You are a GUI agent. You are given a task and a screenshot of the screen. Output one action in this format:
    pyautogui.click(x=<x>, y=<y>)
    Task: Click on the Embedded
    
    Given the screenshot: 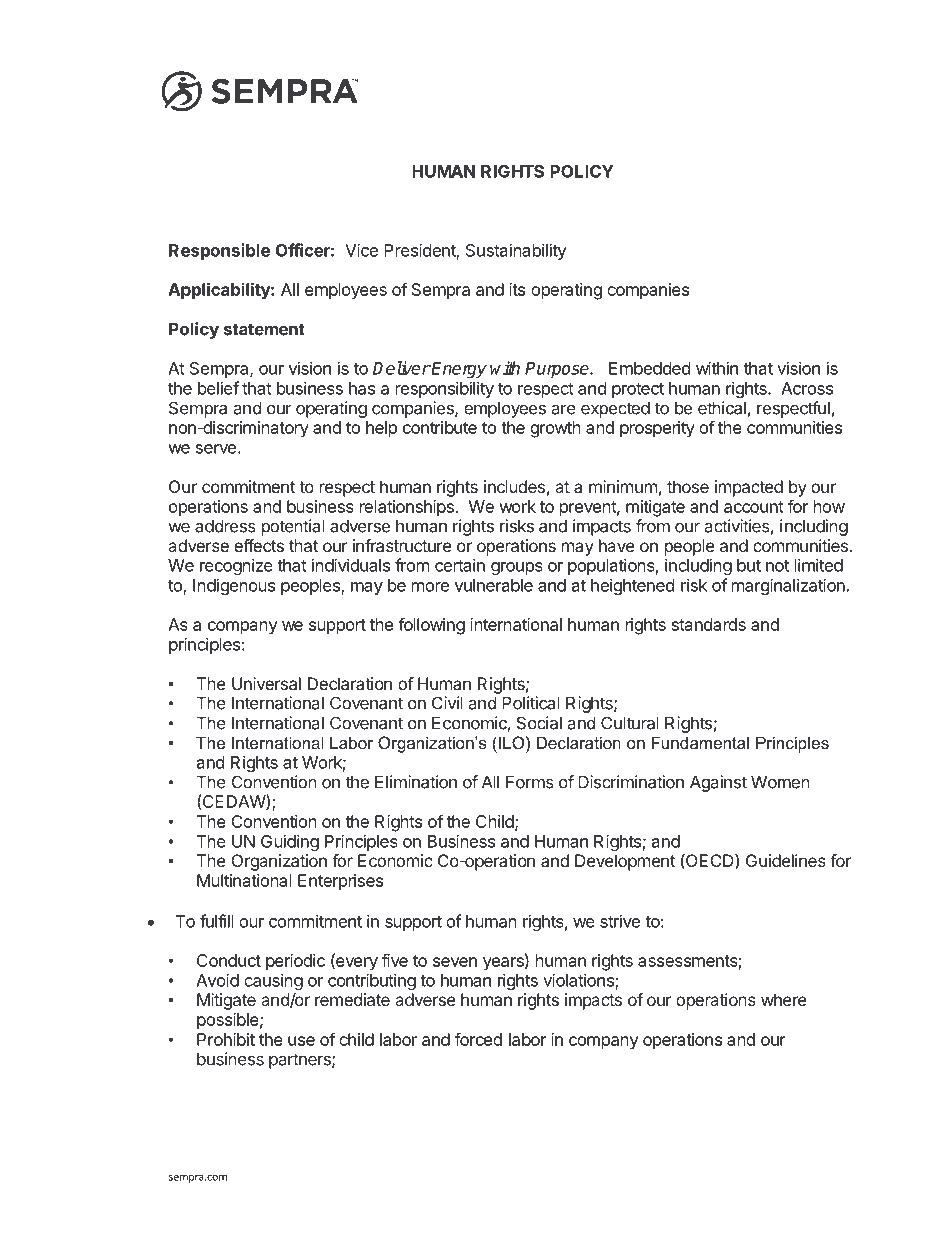 What is the action you would take?
    pyautogui.click(x=649, y=368)
